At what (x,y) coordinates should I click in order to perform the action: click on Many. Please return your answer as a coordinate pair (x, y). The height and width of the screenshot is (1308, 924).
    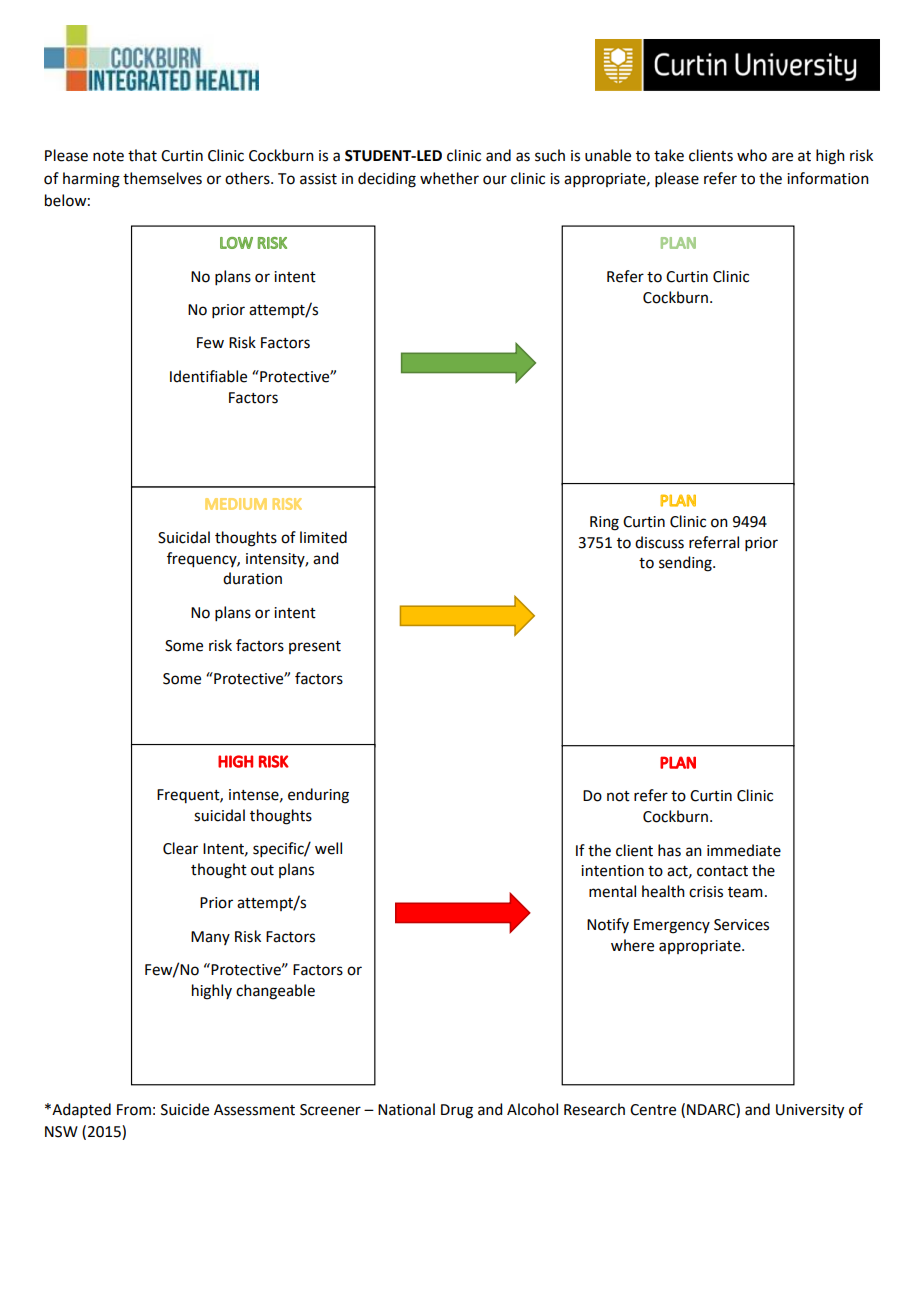
    Looking at the image, I should click on (210, 938).
